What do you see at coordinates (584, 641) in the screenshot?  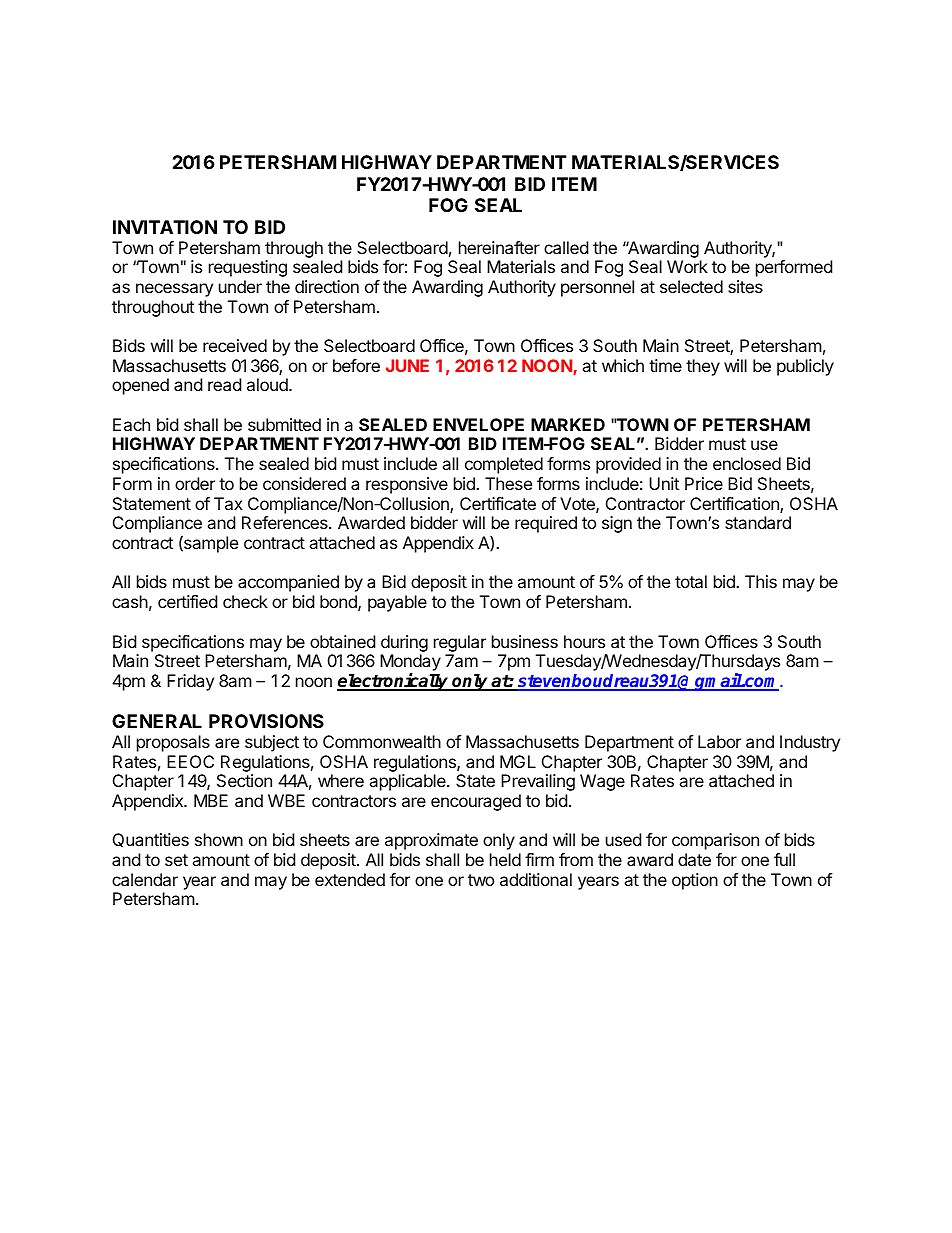 I see `hours` at bounding box center [584, 641].
